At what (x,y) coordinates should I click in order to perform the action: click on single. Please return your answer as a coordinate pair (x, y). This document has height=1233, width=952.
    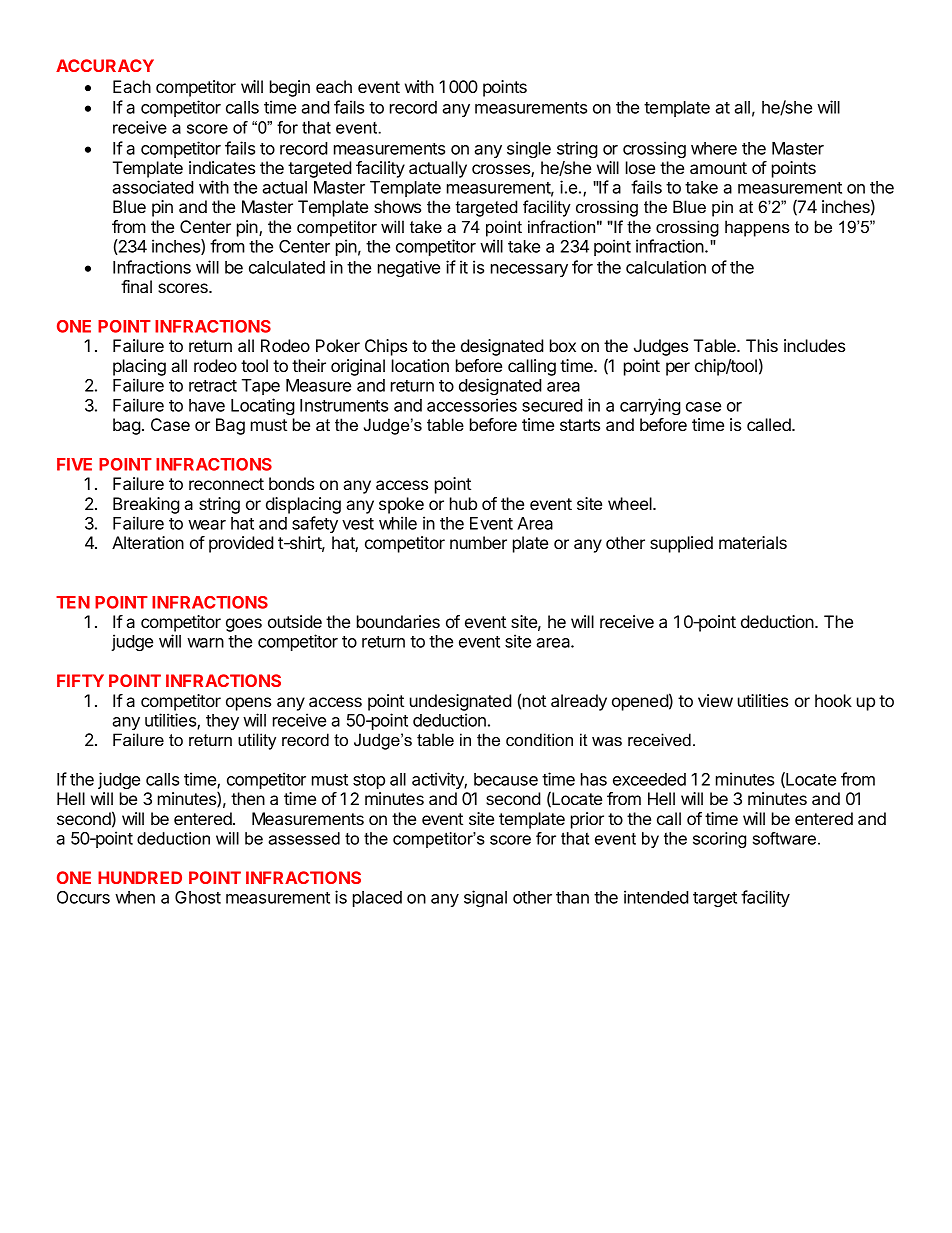
    Looking at the image, I should click on (529, 149).
